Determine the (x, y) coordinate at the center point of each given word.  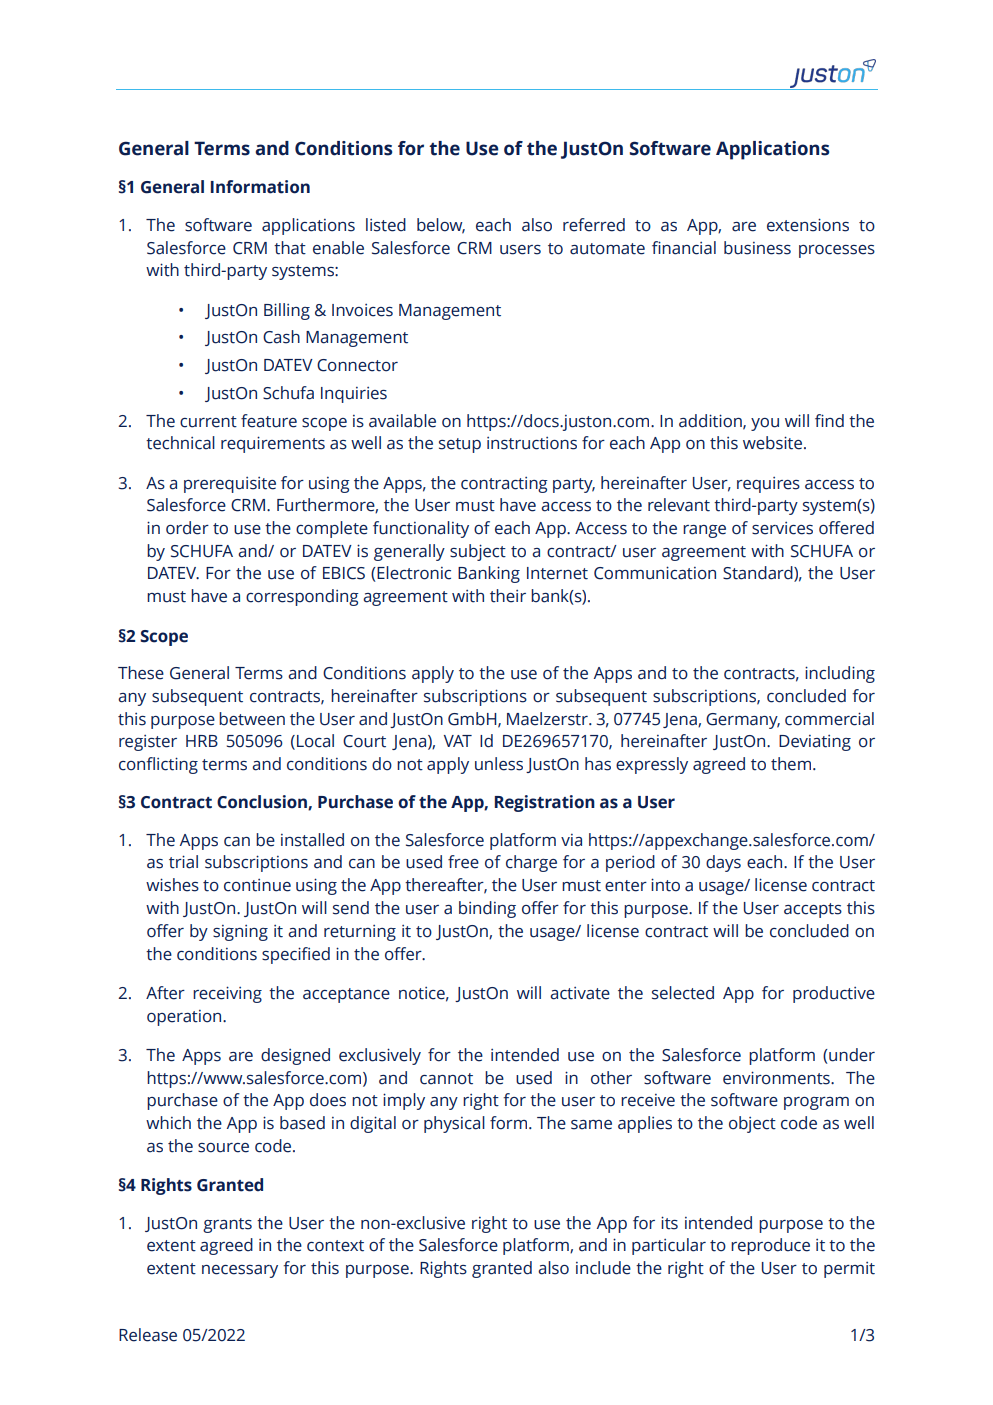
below (441, 225)
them (791, 764)
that (290, 248)
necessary (240, 1271)
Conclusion (263, 802)
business (757, 248)
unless (499, 764)
